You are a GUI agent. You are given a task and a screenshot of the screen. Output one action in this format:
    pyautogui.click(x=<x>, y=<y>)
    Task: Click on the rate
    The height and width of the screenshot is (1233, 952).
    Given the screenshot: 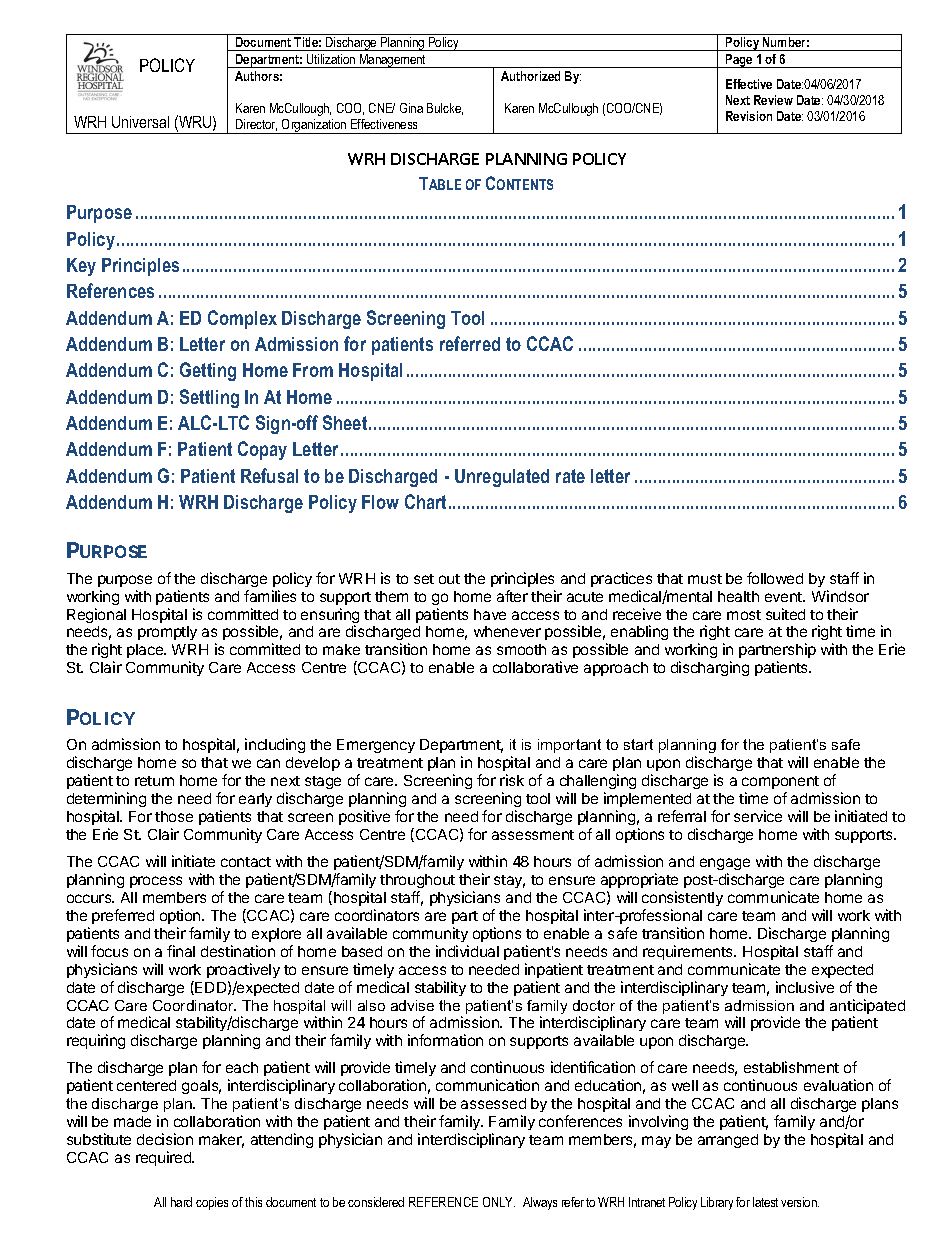 What is the action you would take?
    pyautogui.click(x=570, y=476)
